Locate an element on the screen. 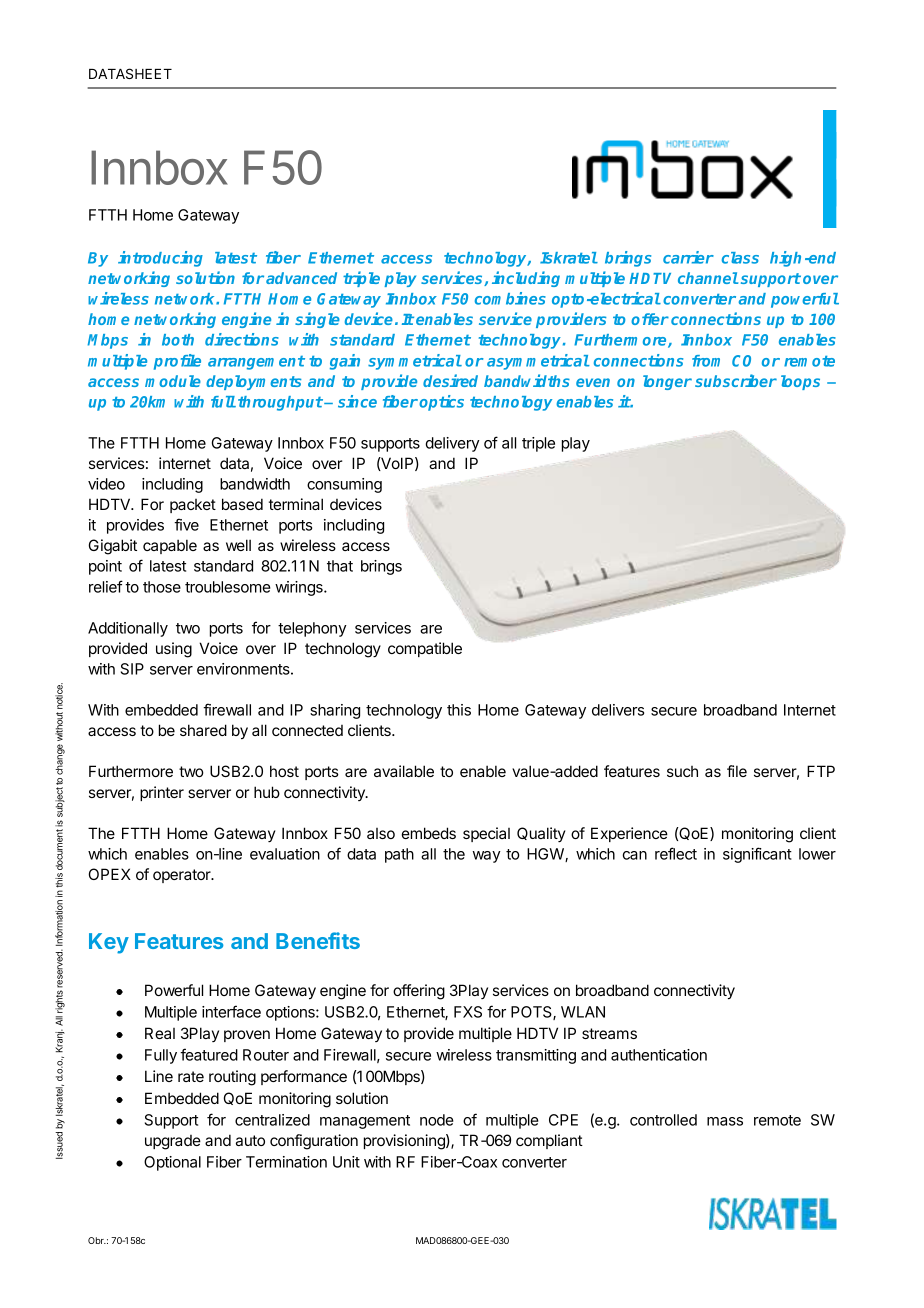  such is located at coordinates (682, 771).
